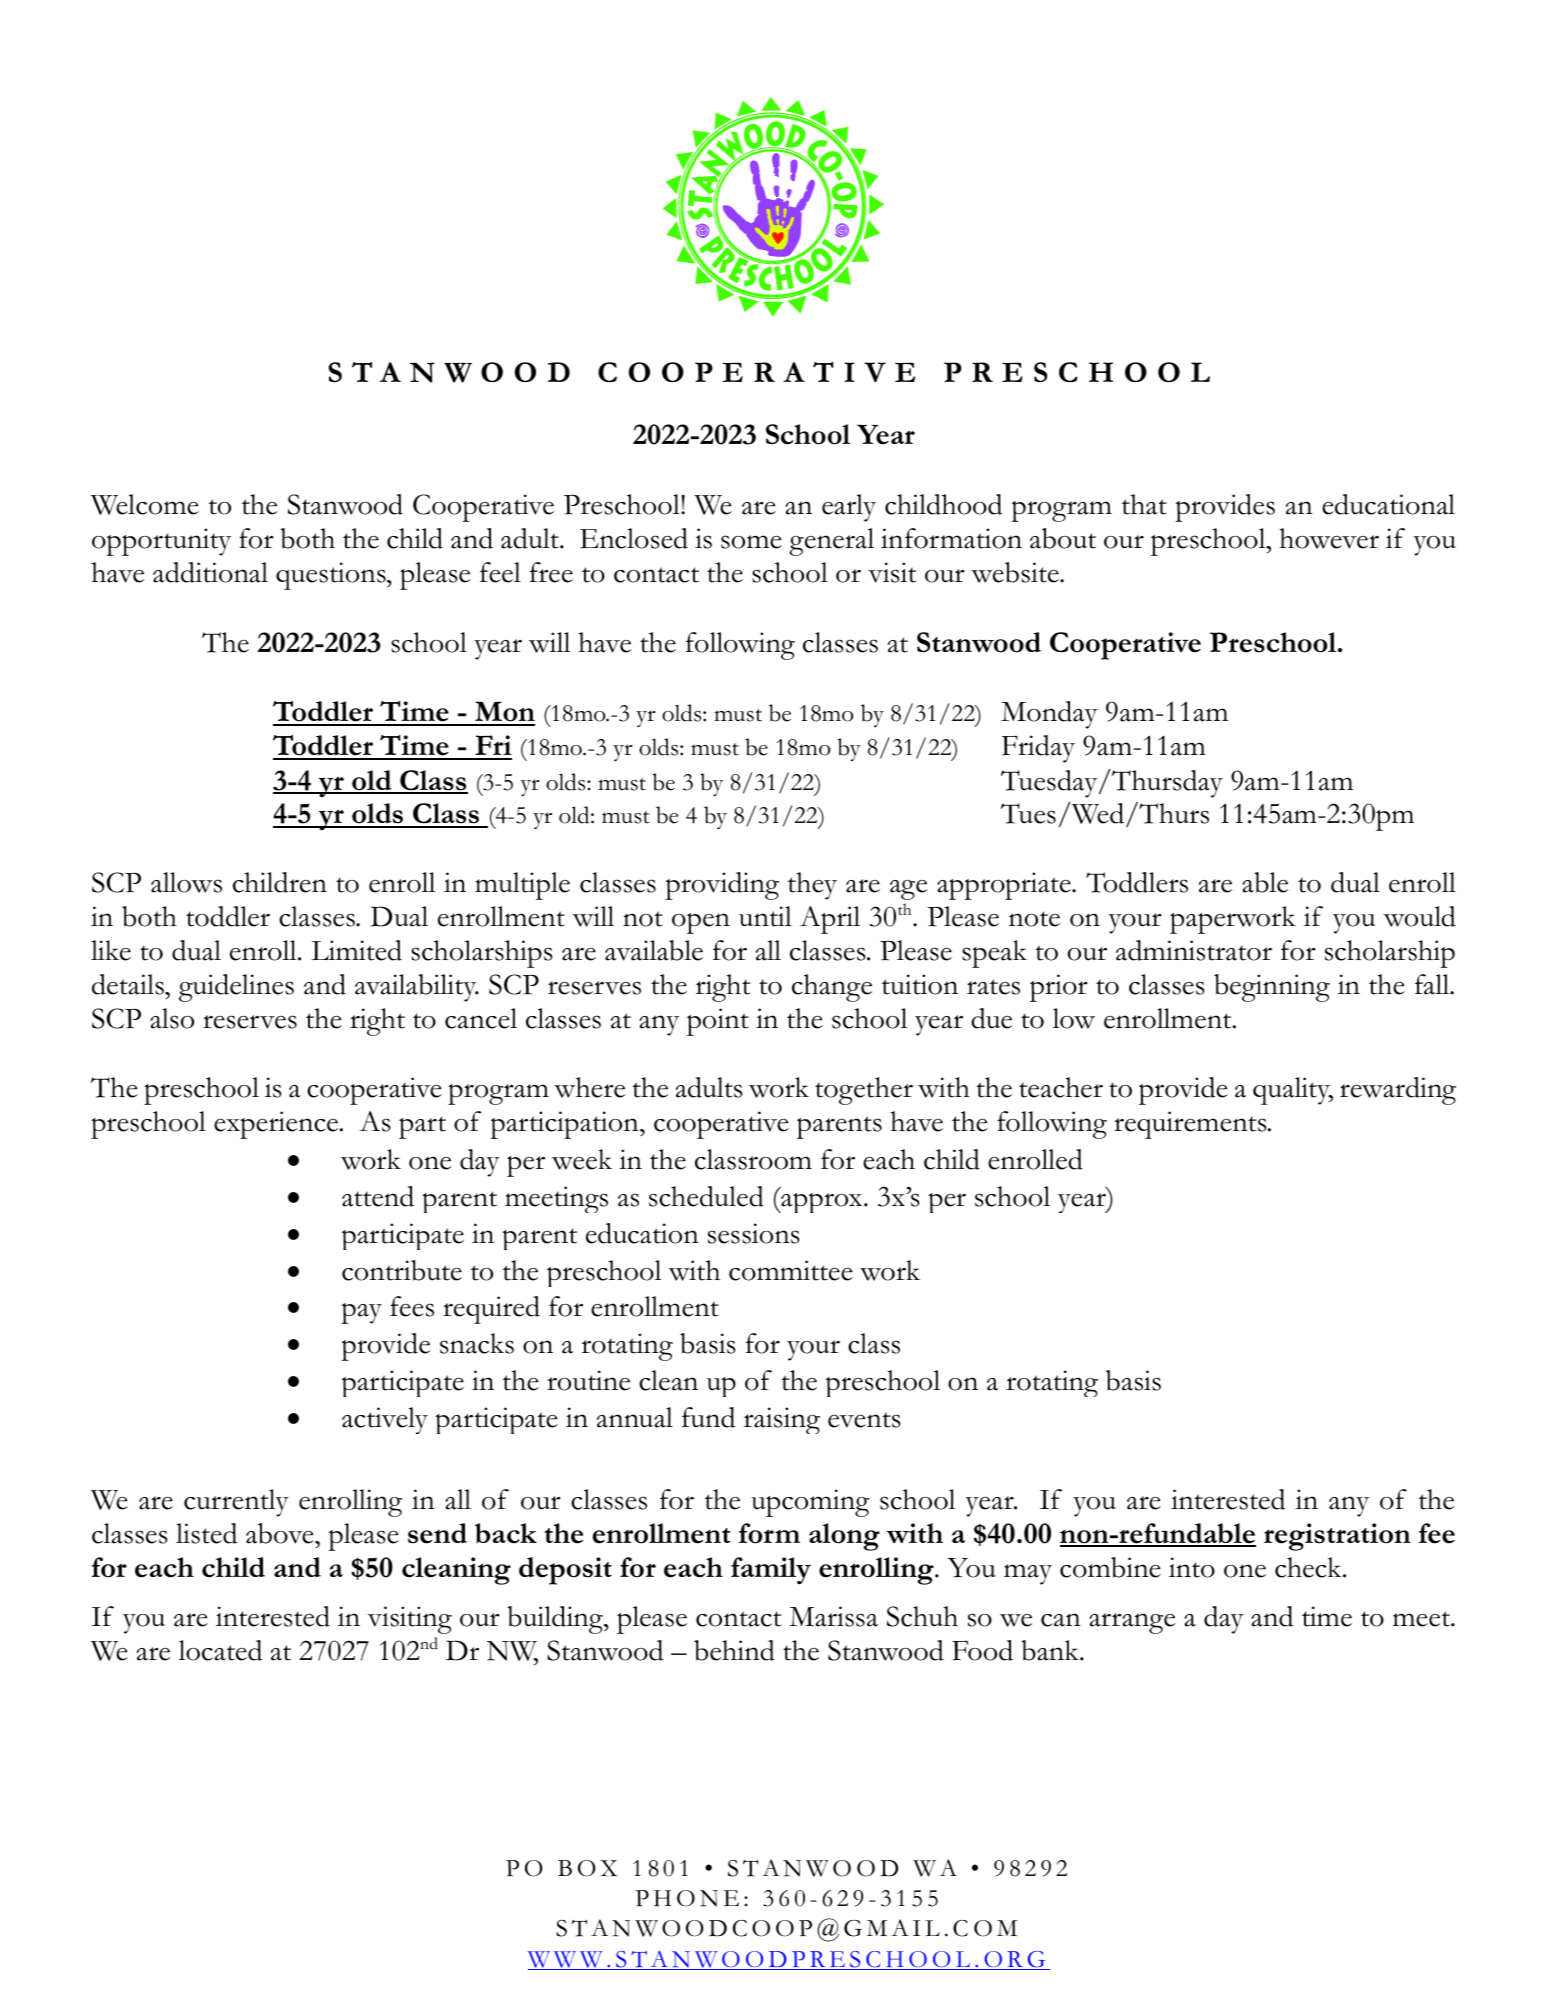  Describe the element at coordinates (220, 1650) in the image. I see `located` at that location.
